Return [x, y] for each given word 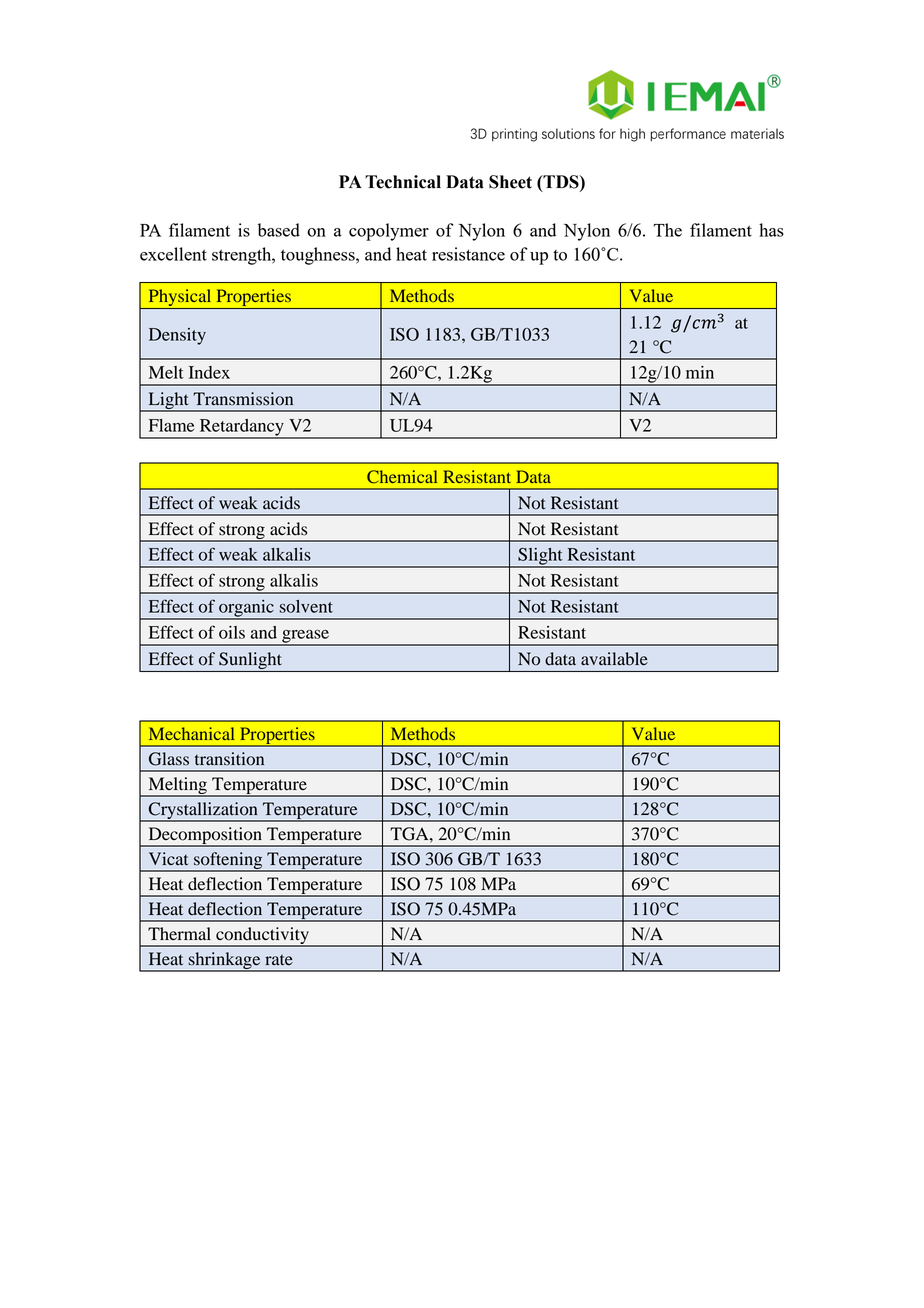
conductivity [262, 937]
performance [688, 135]
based [279, 230]
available [614, 659]
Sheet [510, 182]
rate [279, 959]
